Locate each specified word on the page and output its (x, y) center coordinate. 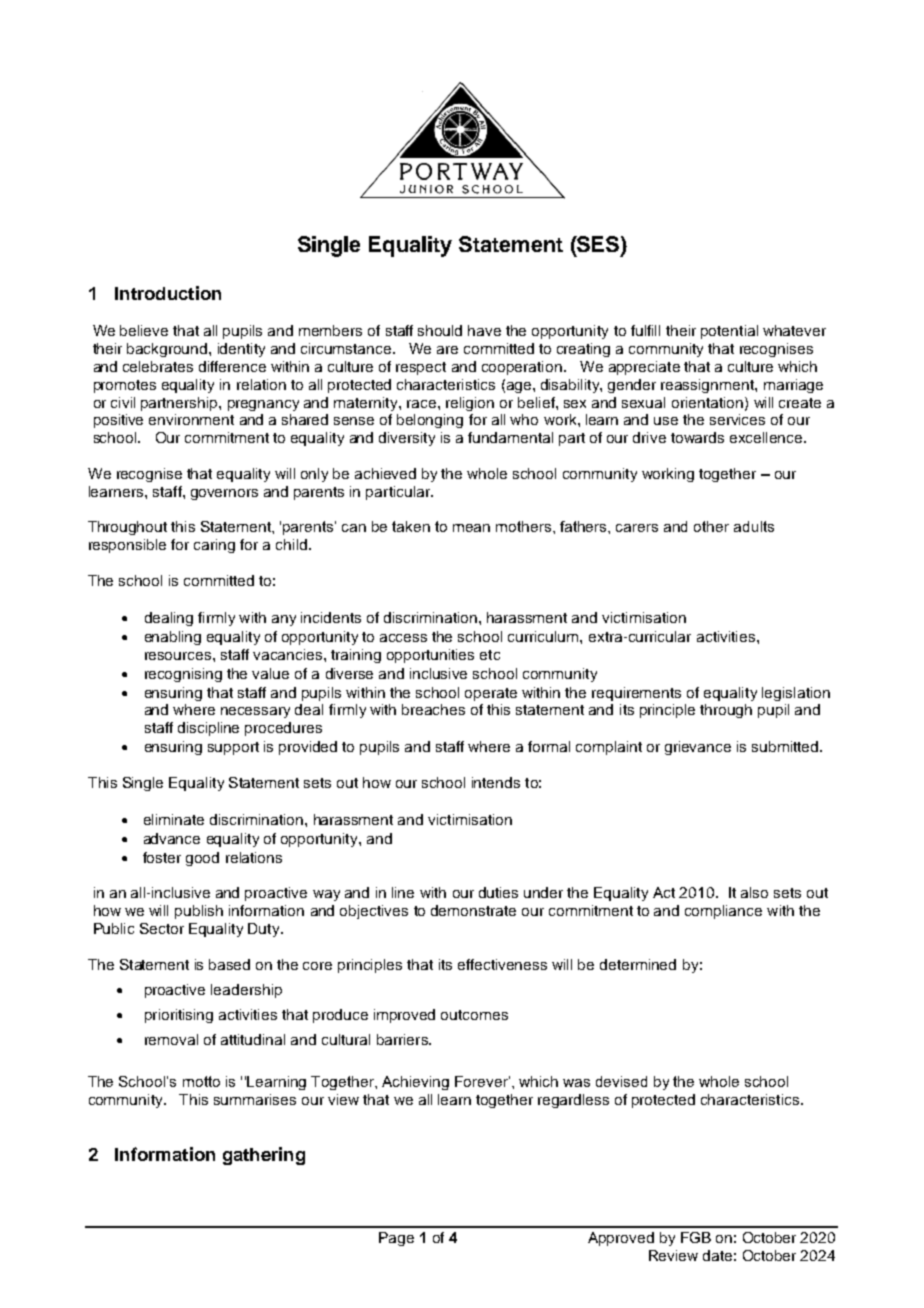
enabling (173, 638)
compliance (723, 912)
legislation (796, 694)
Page (396, 1239)
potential (729, 332)
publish (199, 912)
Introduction (168, 293)
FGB (696, 1237)
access (403, 638)
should (440, 330)
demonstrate (473, 910)
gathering (264, 1156)
